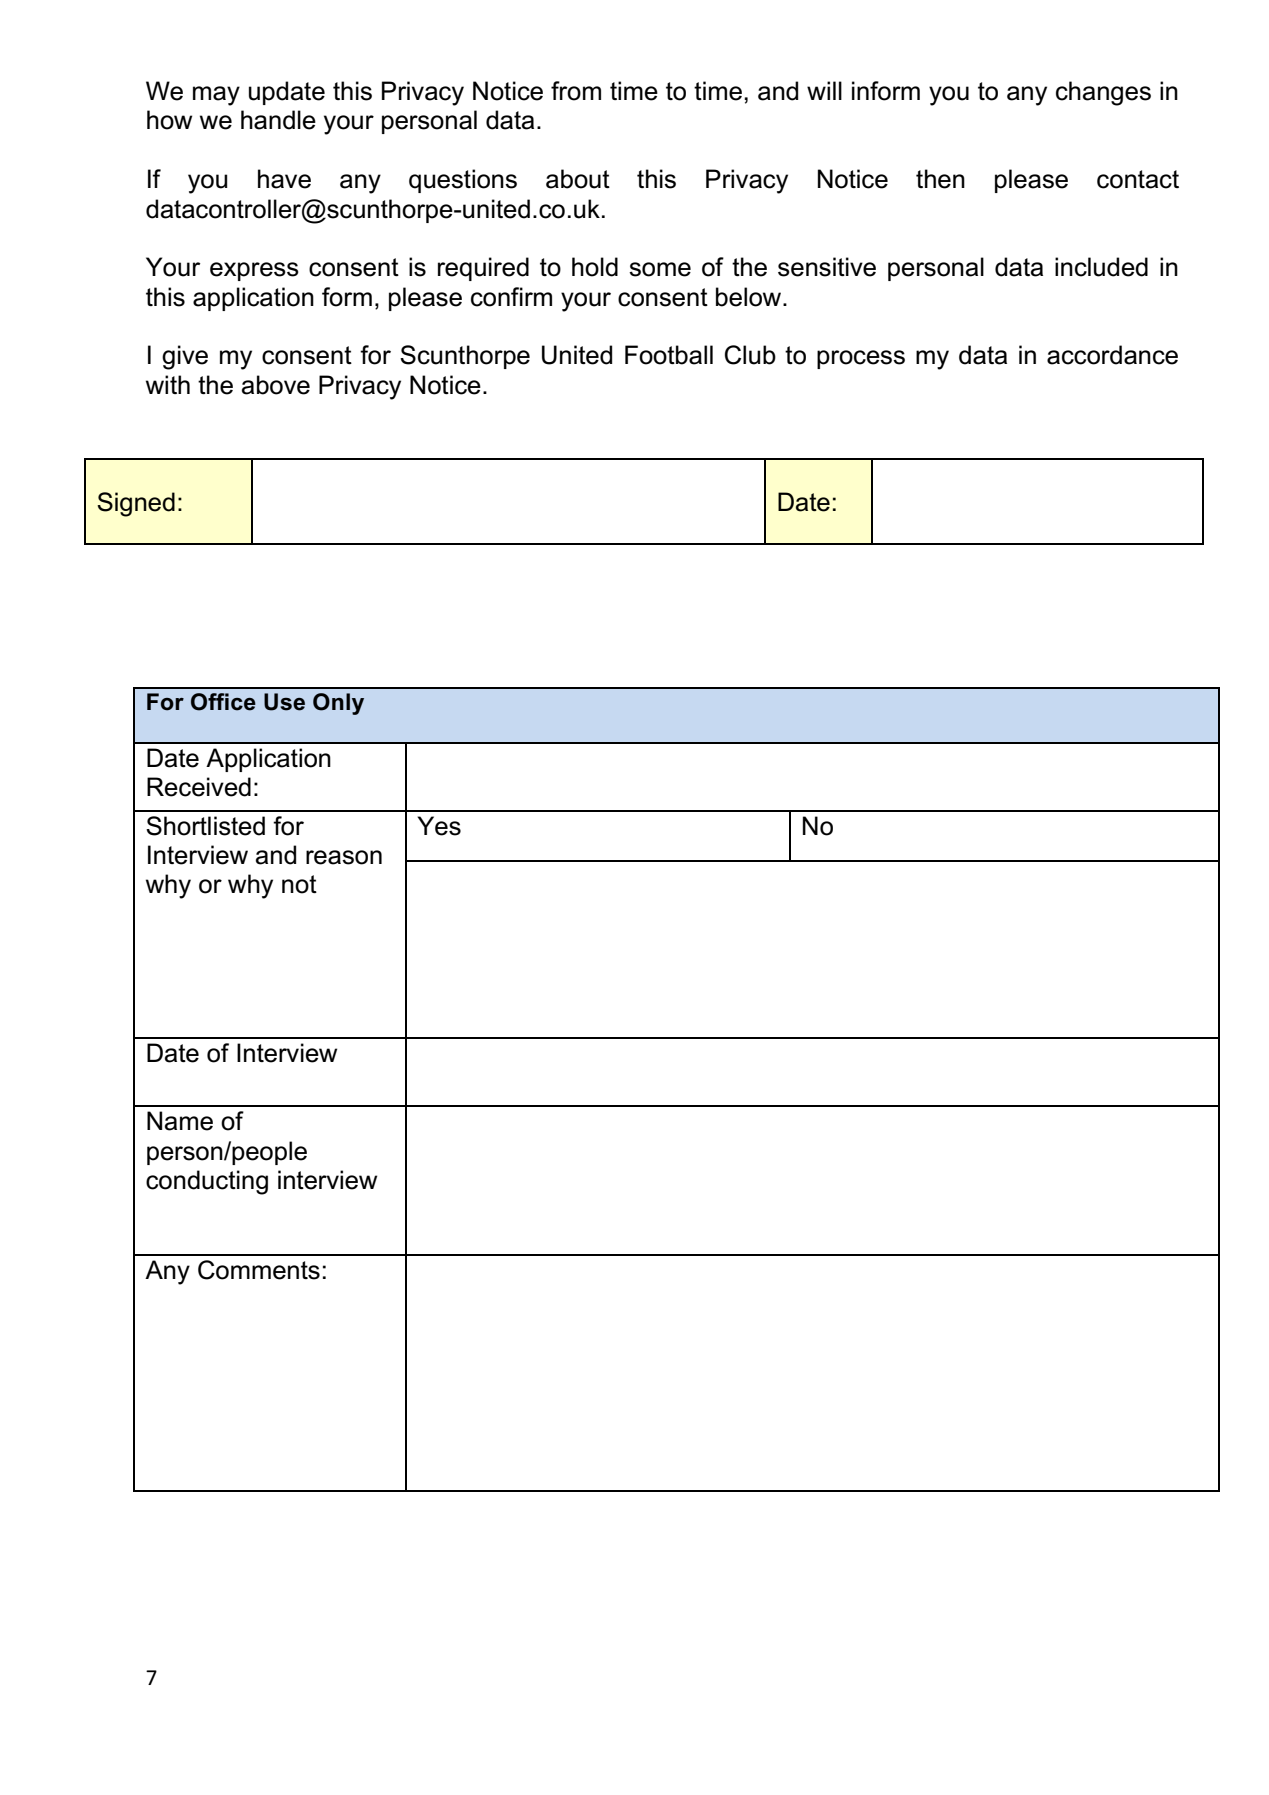  What do you see at coordinates (861, 359) in the screenshot?
I see `process` at bounding box center [861, 359].
